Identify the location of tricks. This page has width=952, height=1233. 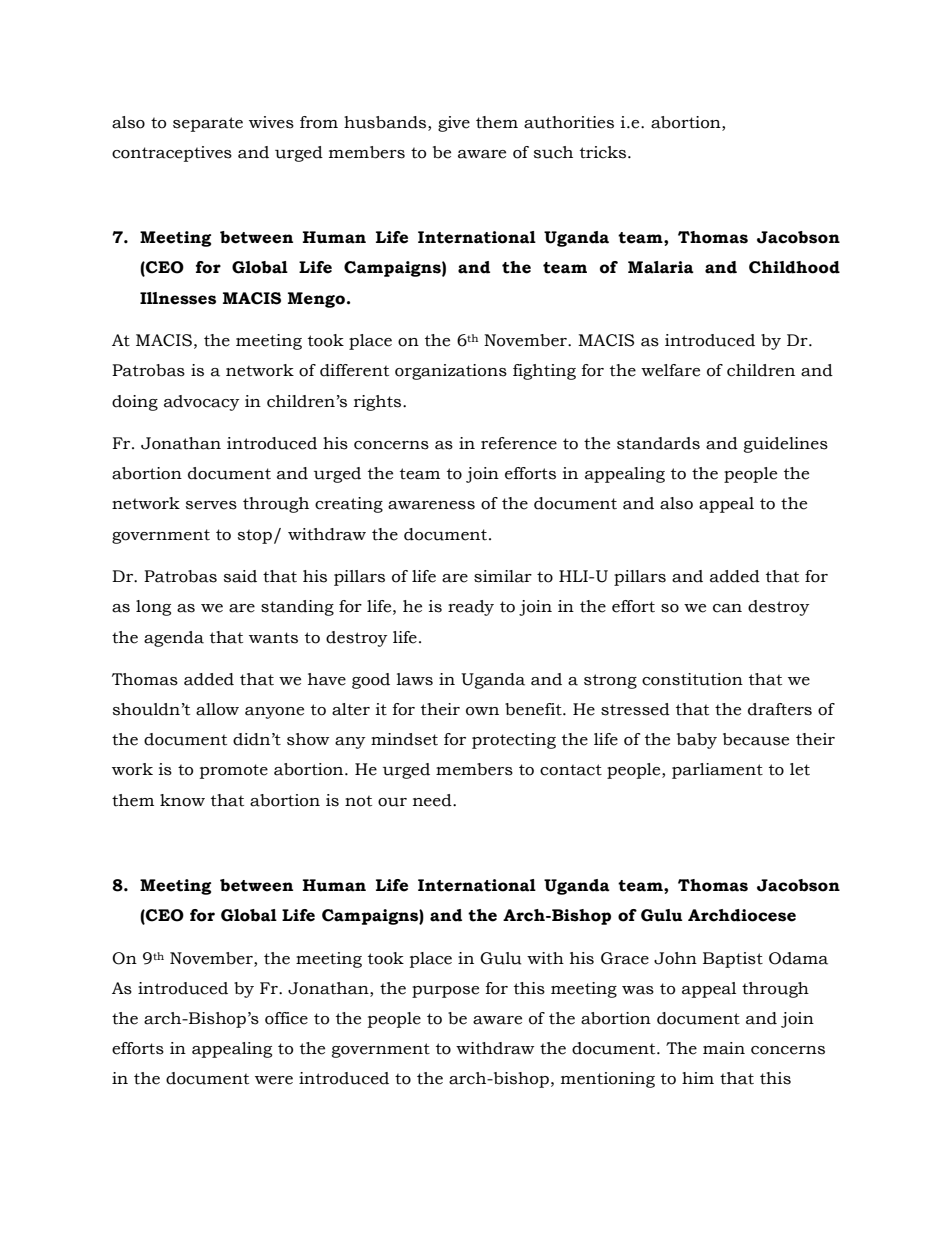
(603, 152).
